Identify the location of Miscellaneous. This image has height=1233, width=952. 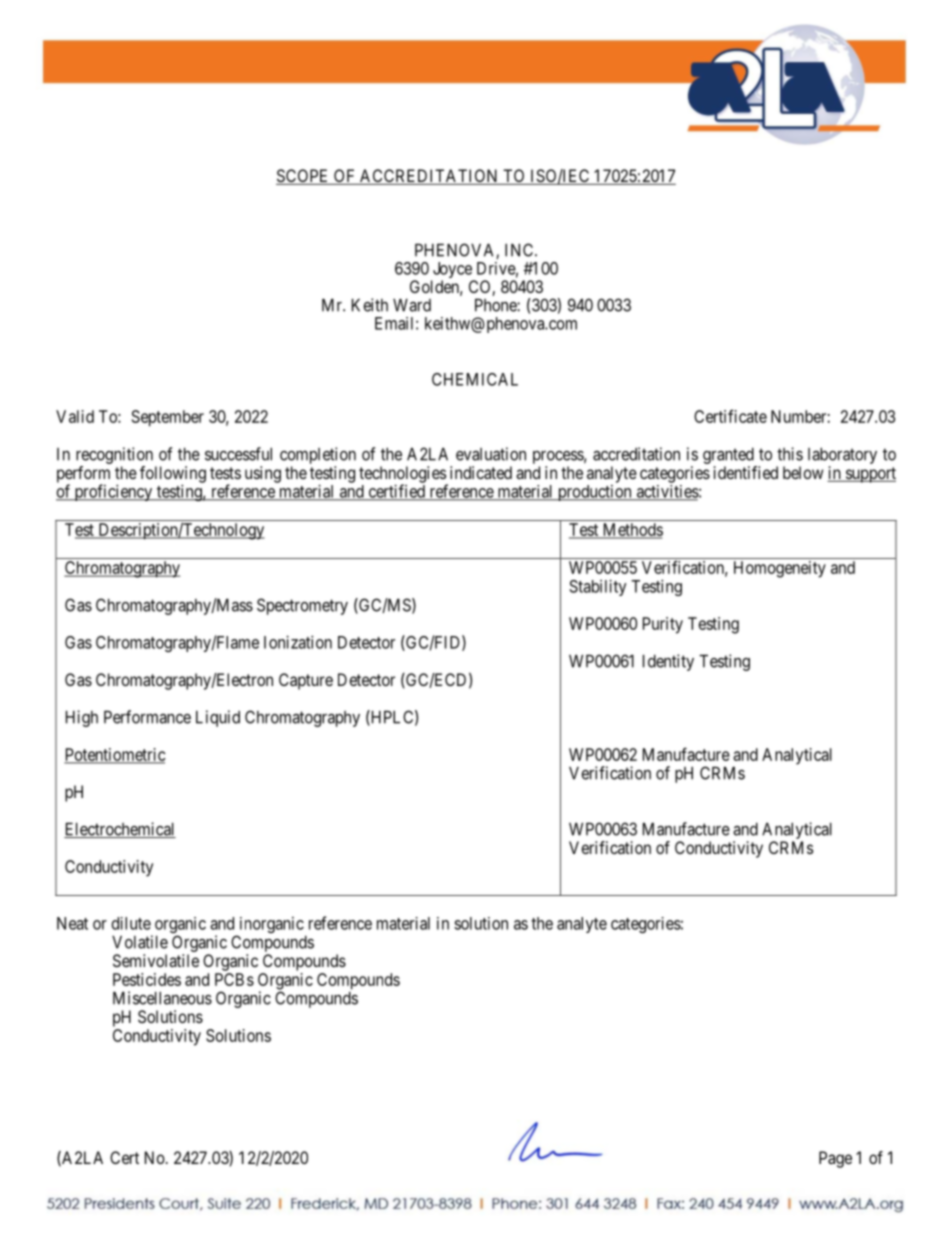
(162, 998).
